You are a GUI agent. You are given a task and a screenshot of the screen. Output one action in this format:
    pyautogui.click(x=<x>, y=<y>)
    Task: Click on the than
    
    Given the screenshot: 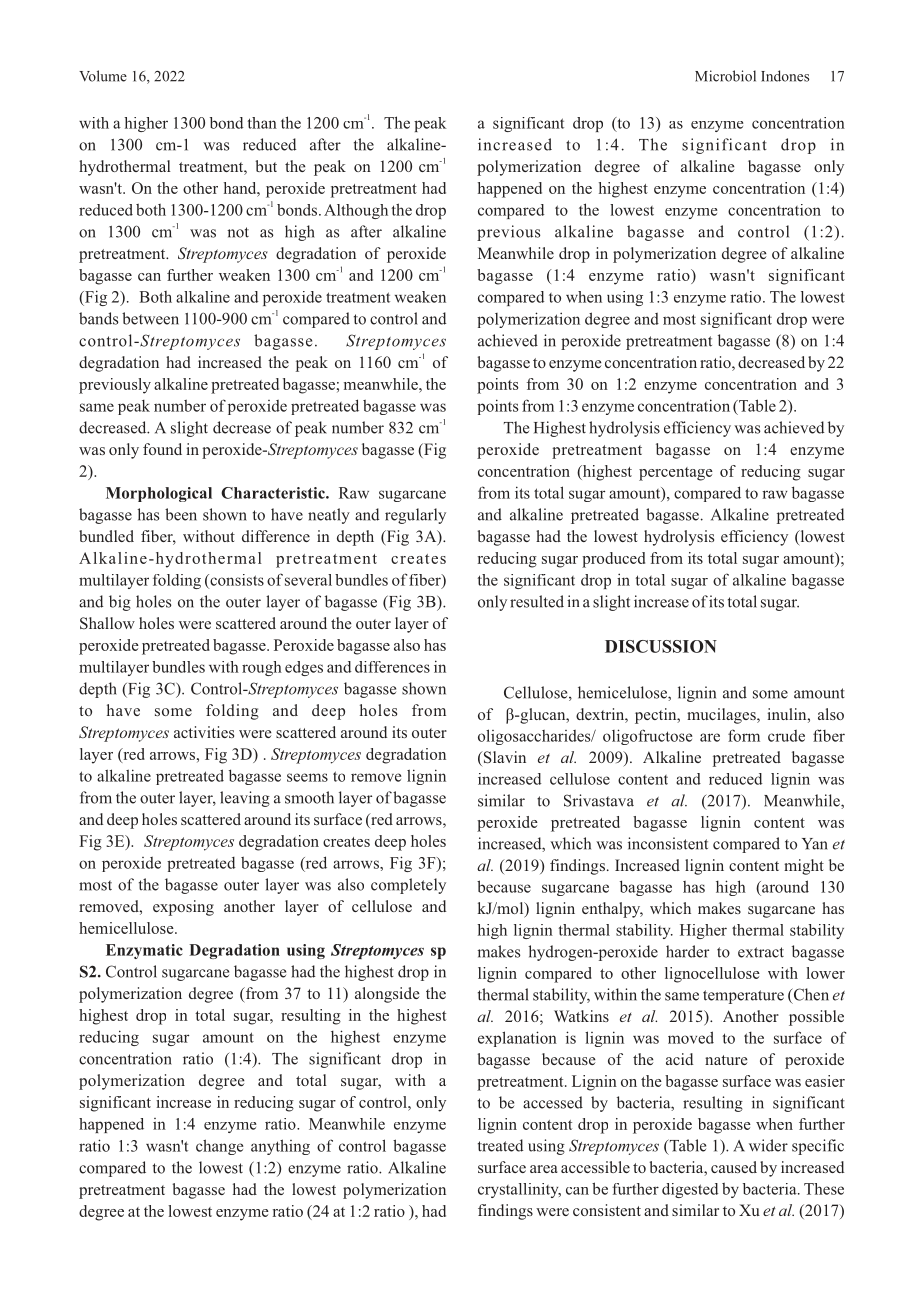 What is the action you would take?
    pyautogui.click(x=262, y=123)
